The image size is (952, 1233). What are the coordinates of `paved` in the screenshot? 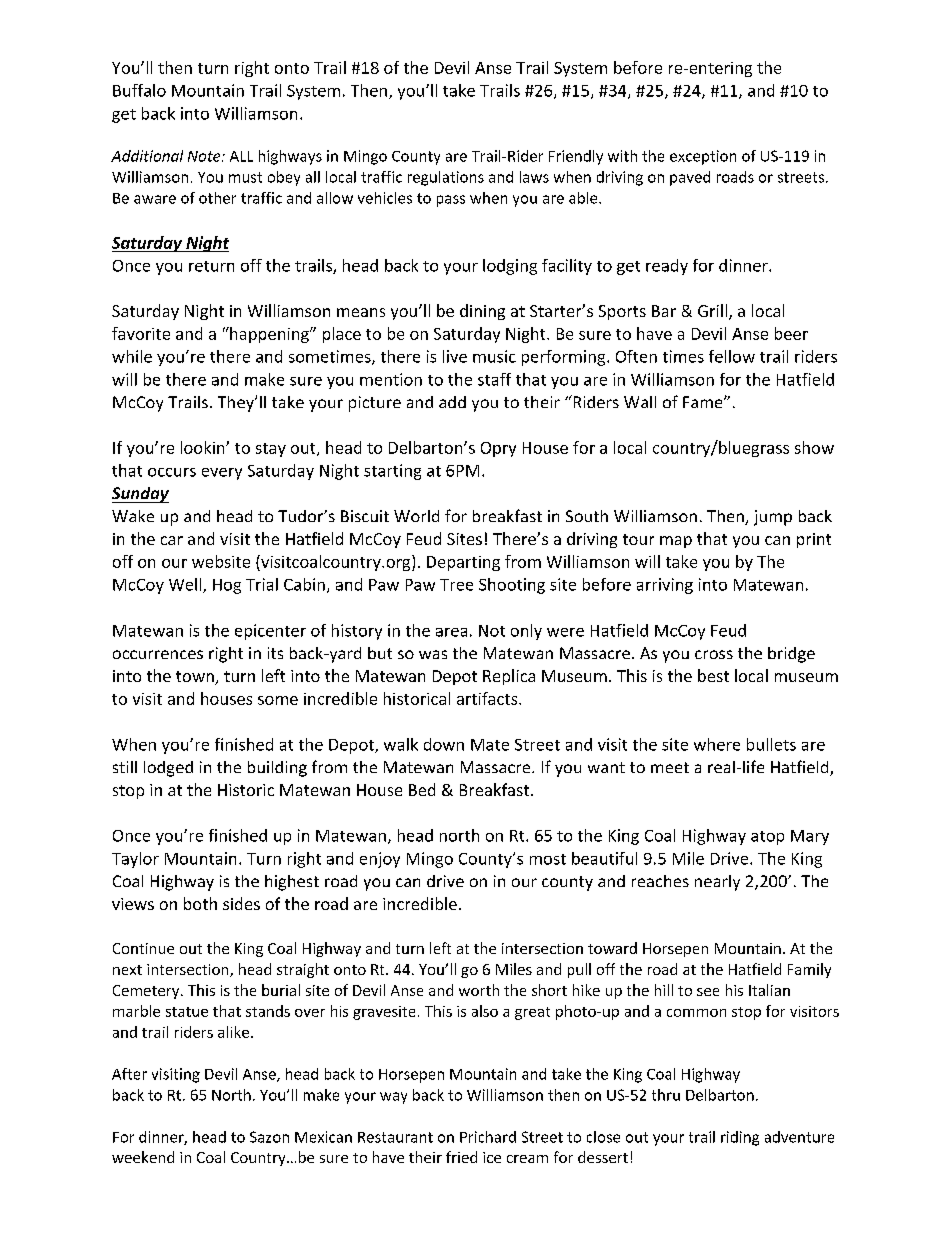 It's located at (690, 178).
